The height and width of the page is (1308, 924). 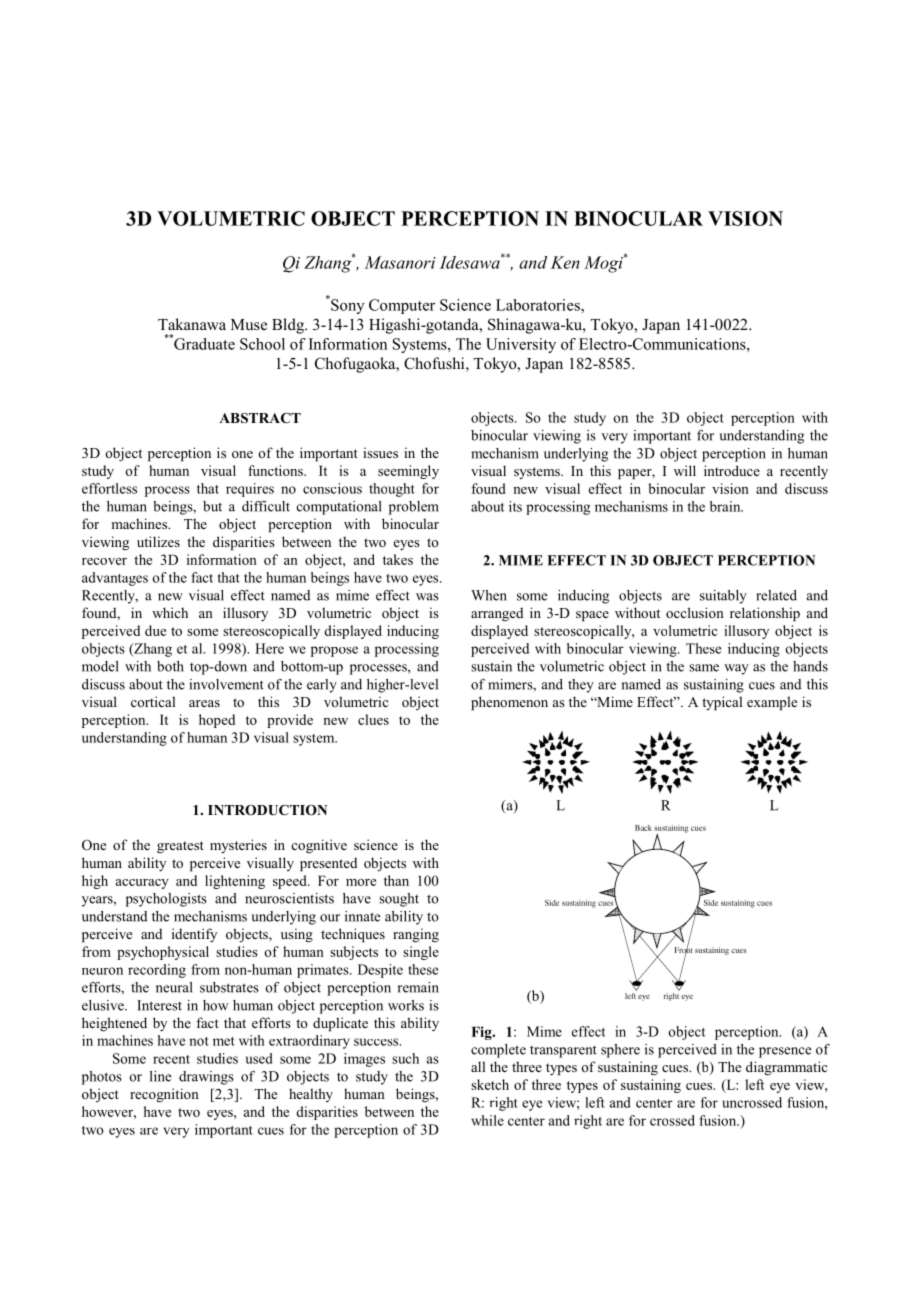 What do you see at coordinates (416, 935) in the page?
I see `ranging` at bounding box center [416, 935].
